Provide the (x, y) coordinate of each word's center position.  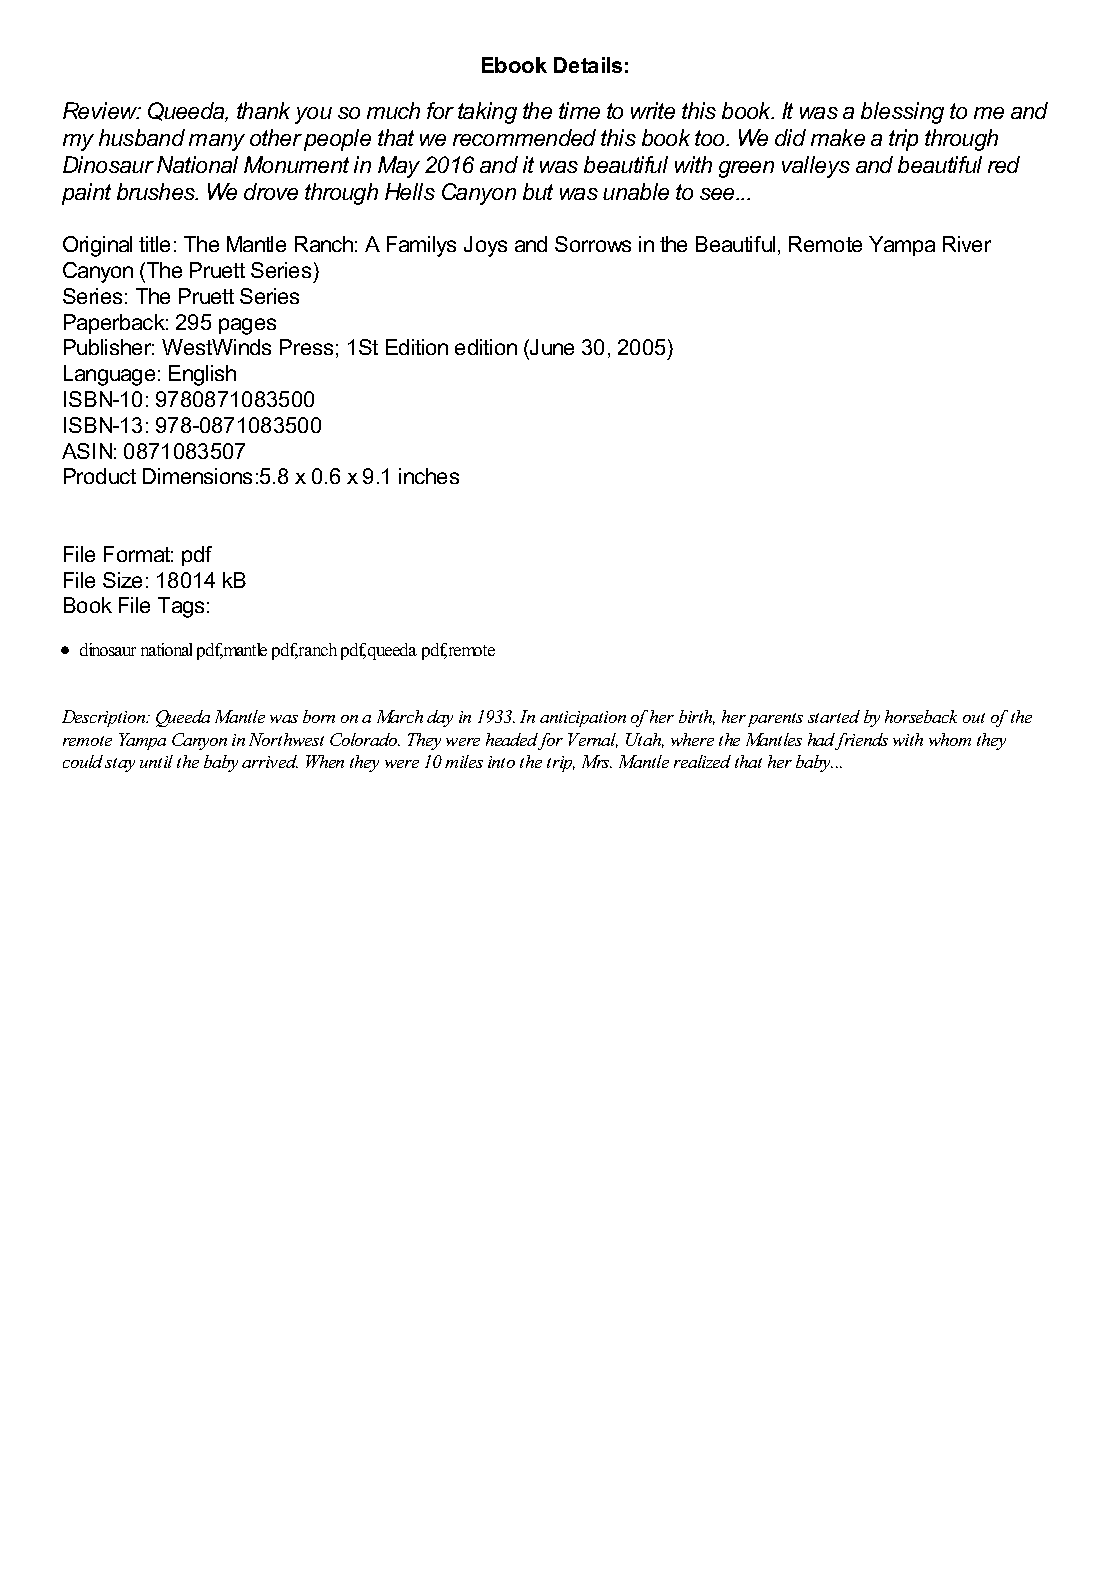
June (551, 349)
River (967, 244)
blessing (902, 113)
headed (512, 741)
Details (588, 65)
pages (247, 326)
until (156, 761)
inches (429, 476)
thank (263, 110)
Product (100, 476)
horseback (921, 716)
